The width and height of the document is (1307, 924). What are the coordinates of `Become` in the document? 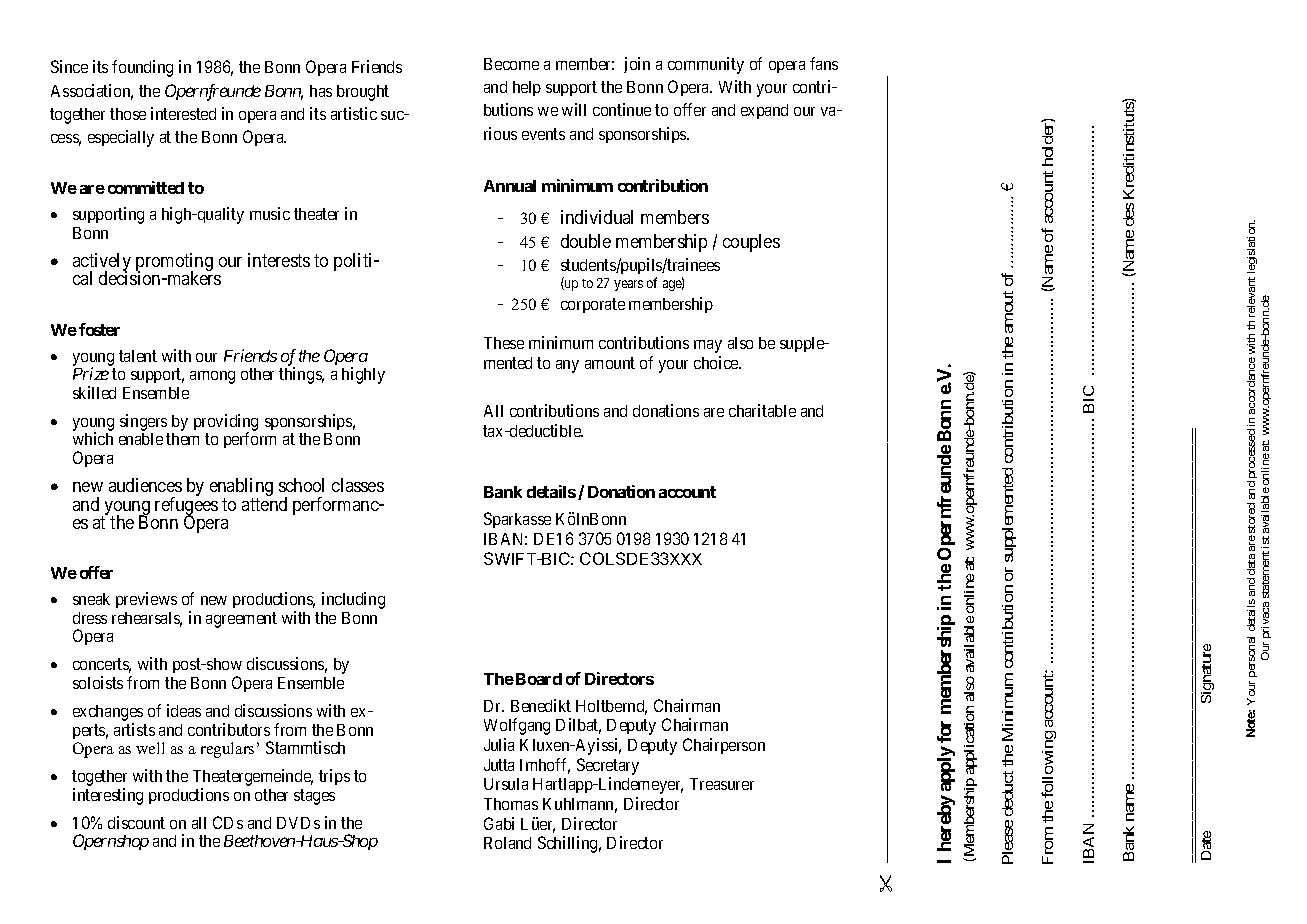 It's located at (511, 64).
